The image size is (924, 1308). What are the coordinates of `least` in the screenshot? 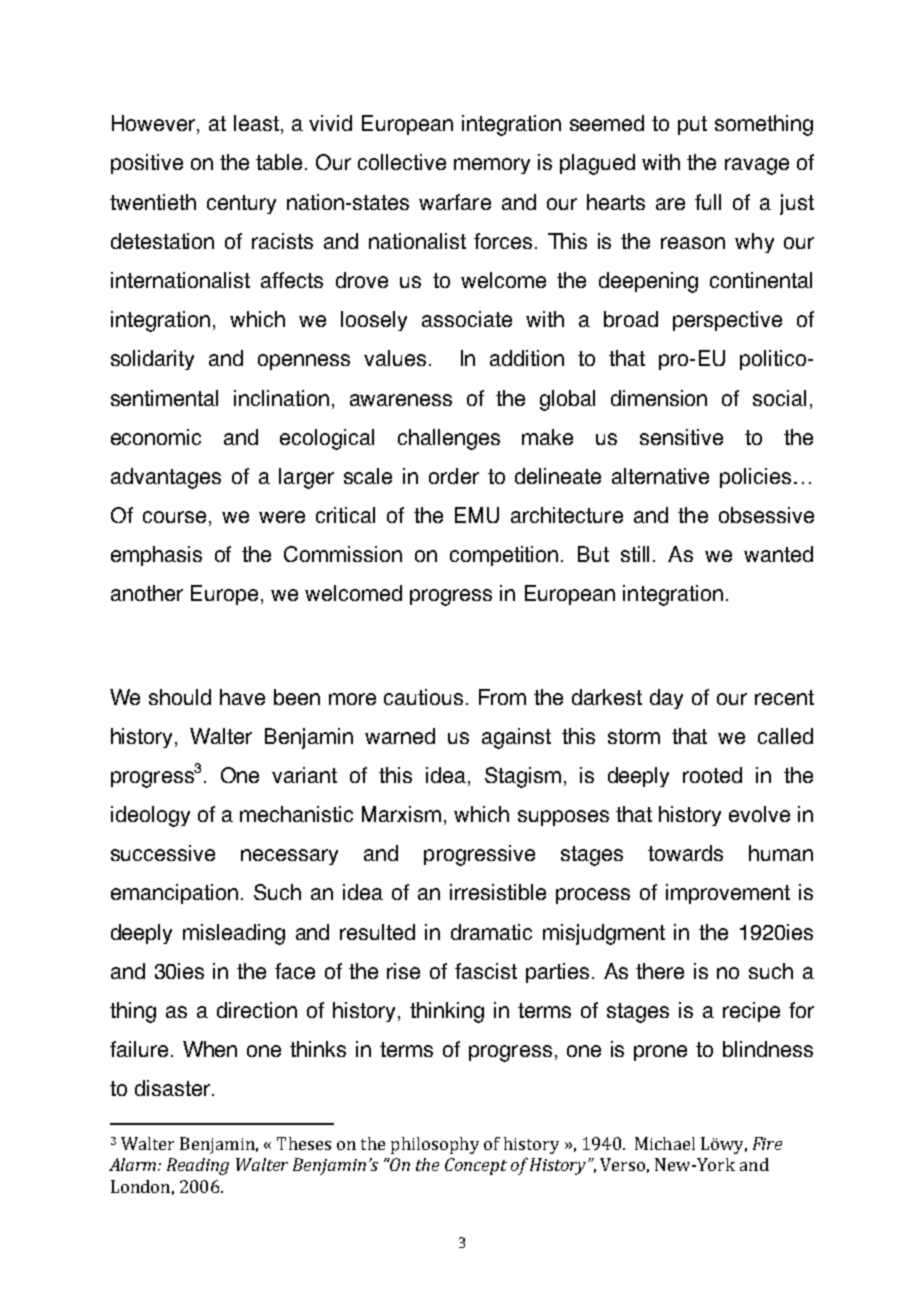 It's located at (256, 123).
